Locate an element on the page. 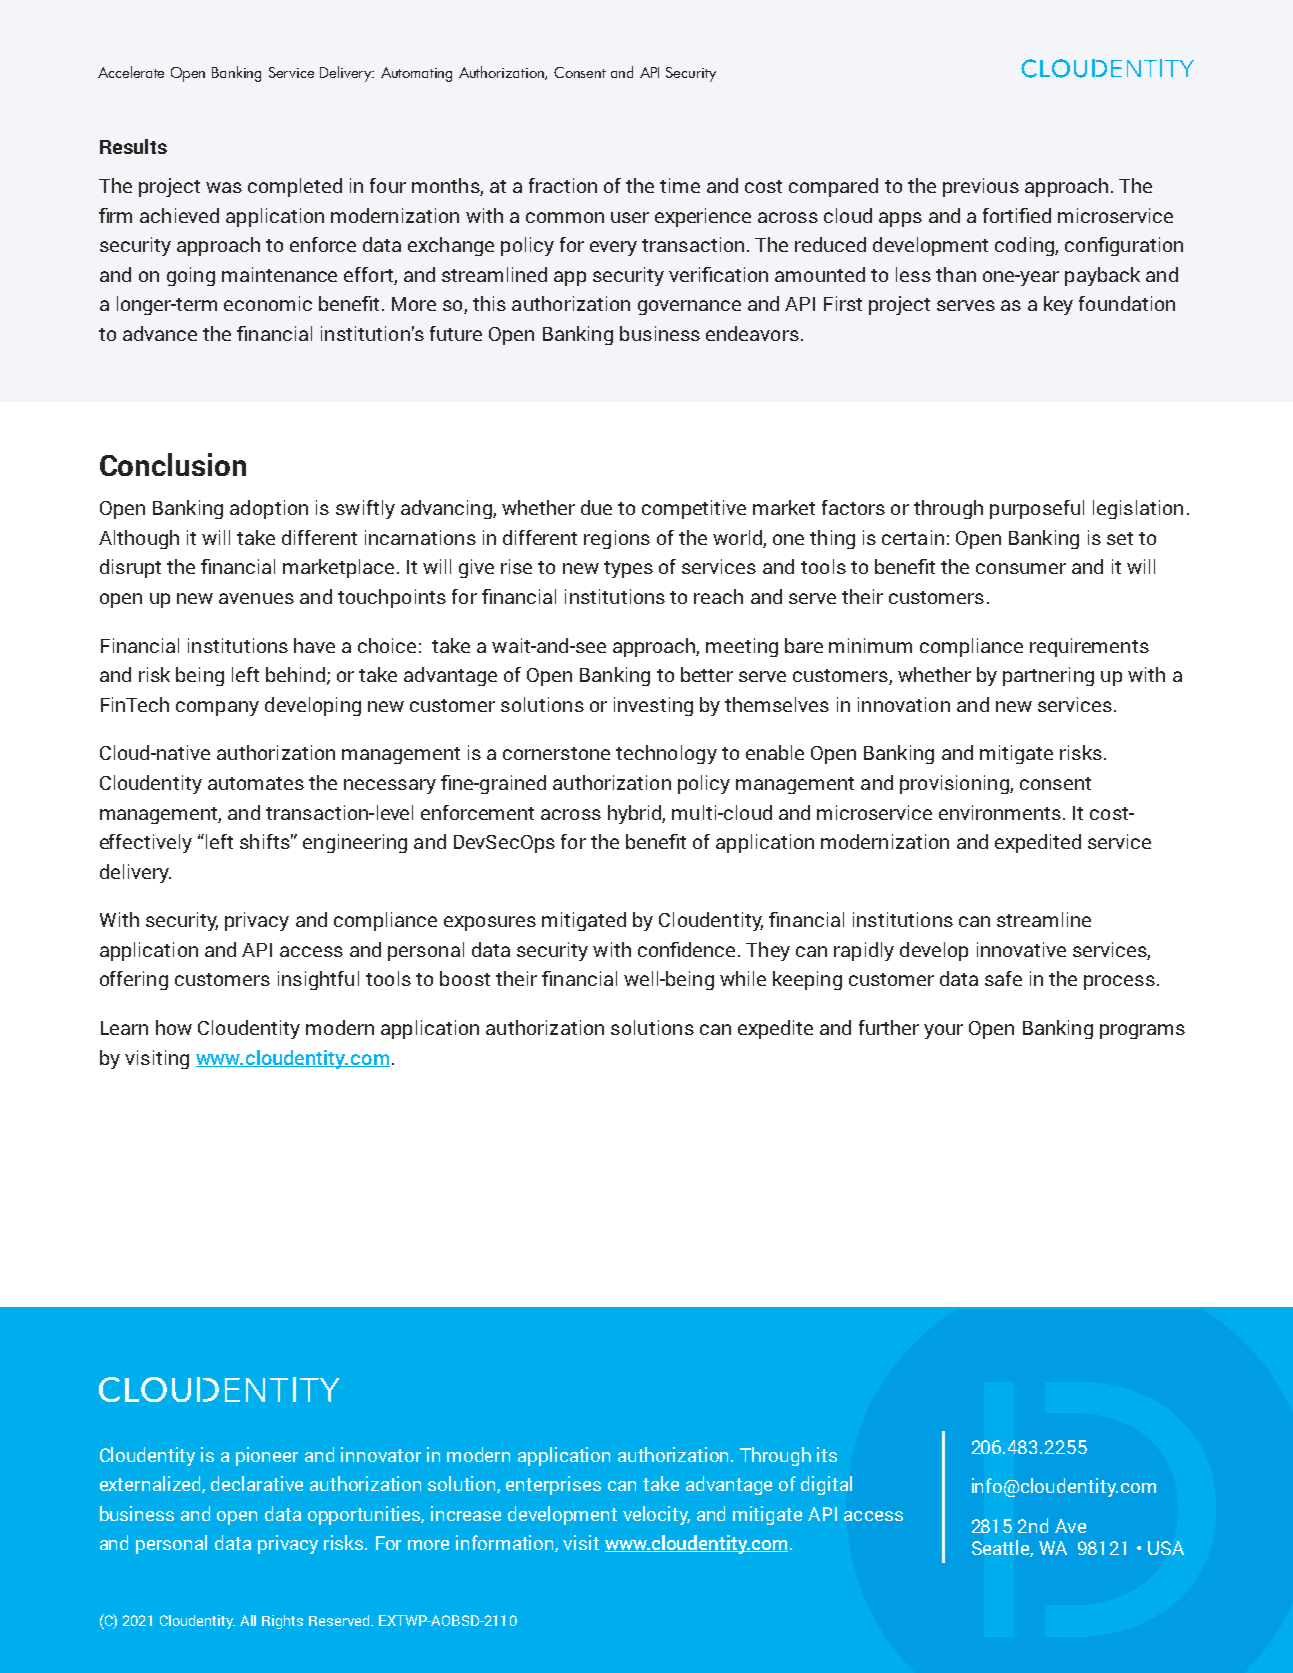 The image size is (1293, 1673). fortified is located at coordinates (1017, 215).
